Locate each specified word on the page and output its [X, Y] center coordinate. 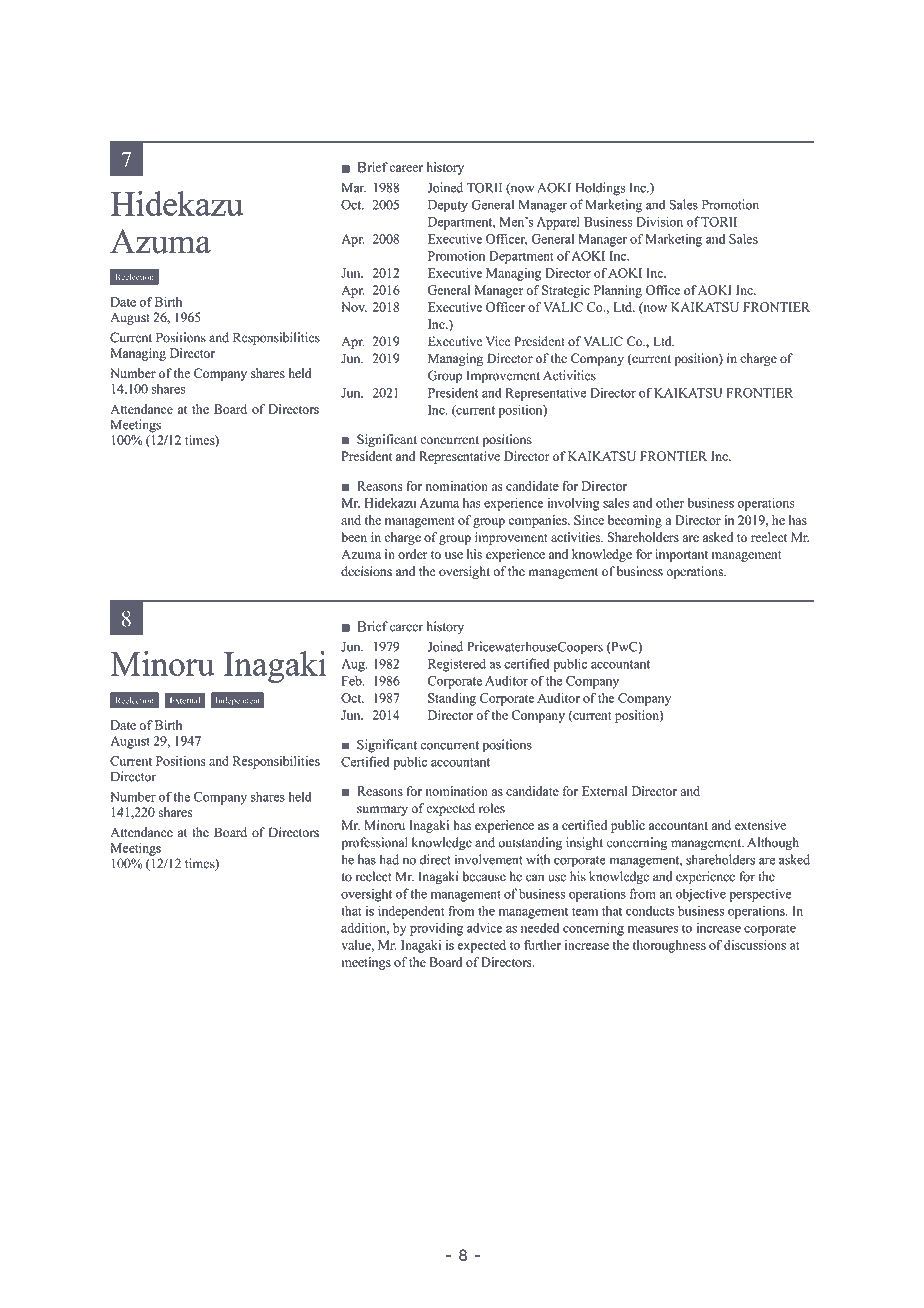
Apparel [558, 223]
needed [540, 928]
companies [539, 521]
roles [492, 808]
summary [382, 811]
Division [659, 221]
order [413, 554]
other [670, 503]
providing [436, 929]
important [681, 555]
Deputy [448, 206]
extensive [760, 825]
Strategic [566, 291]
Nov [354, 307]
